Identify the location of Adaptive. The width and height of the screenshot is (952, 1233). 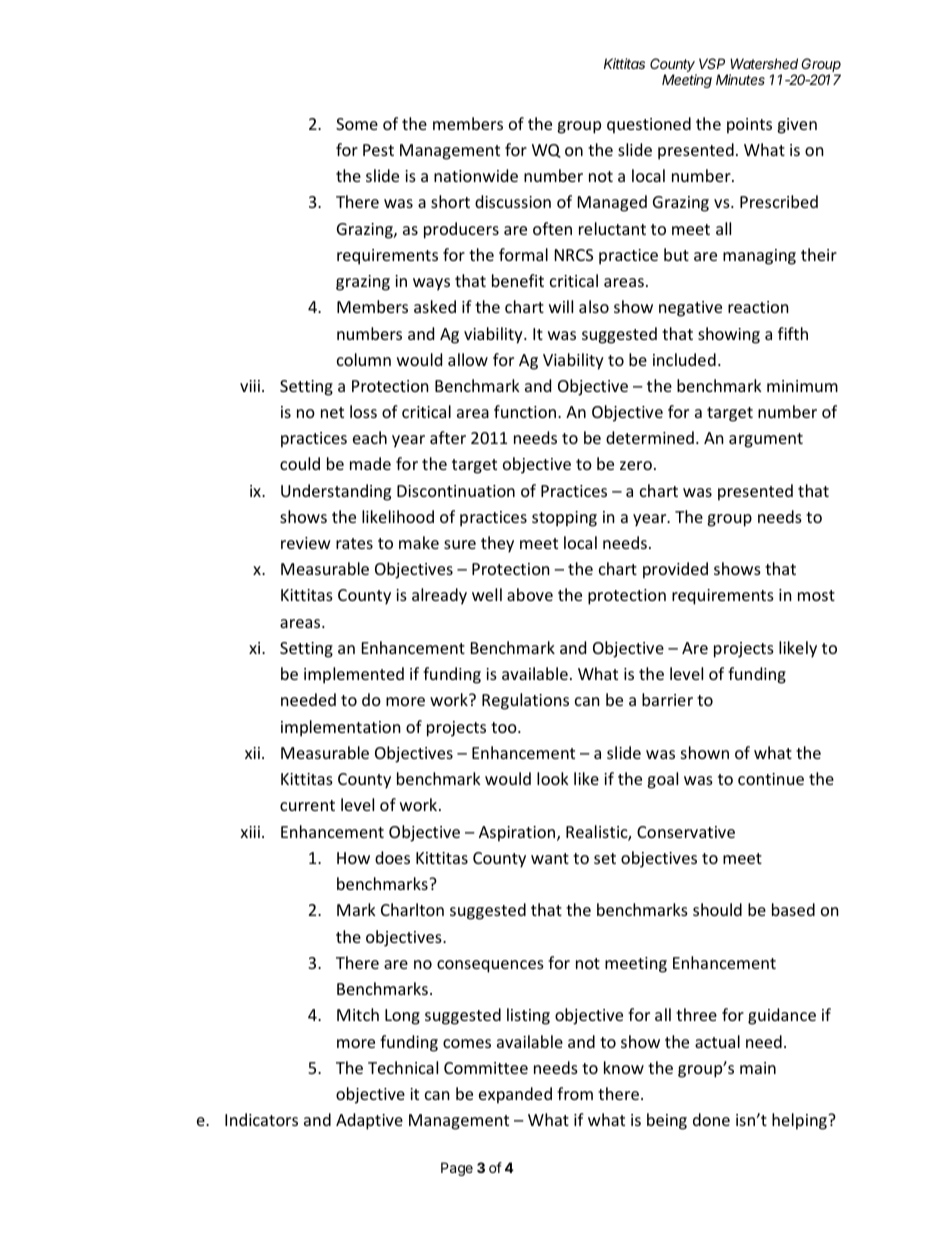
(369, 1121).
